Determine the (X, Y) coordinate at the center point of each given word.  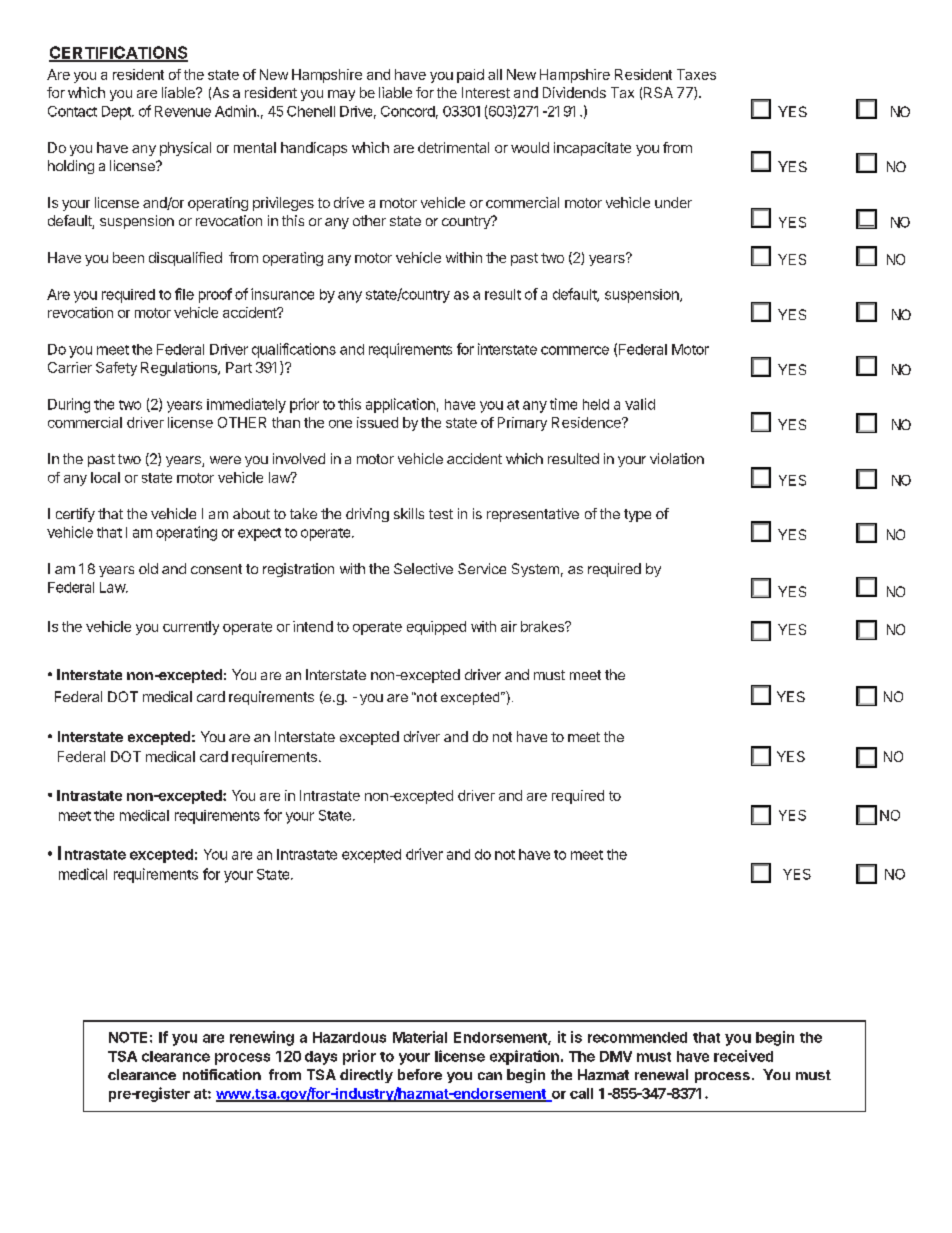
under (673, 202)
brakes (543, 626)
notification (222, 1074)
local (105, 477)
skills (409, 513)
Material (420, 1037)
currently (191, 628)
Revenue (183, 111)
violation (677, 458)
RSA (658, 92)
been (128, 257)
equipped (436, 628)
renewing (262, 1038)
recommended (637, 1037)
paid (470, 76)
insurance (282, 294)
